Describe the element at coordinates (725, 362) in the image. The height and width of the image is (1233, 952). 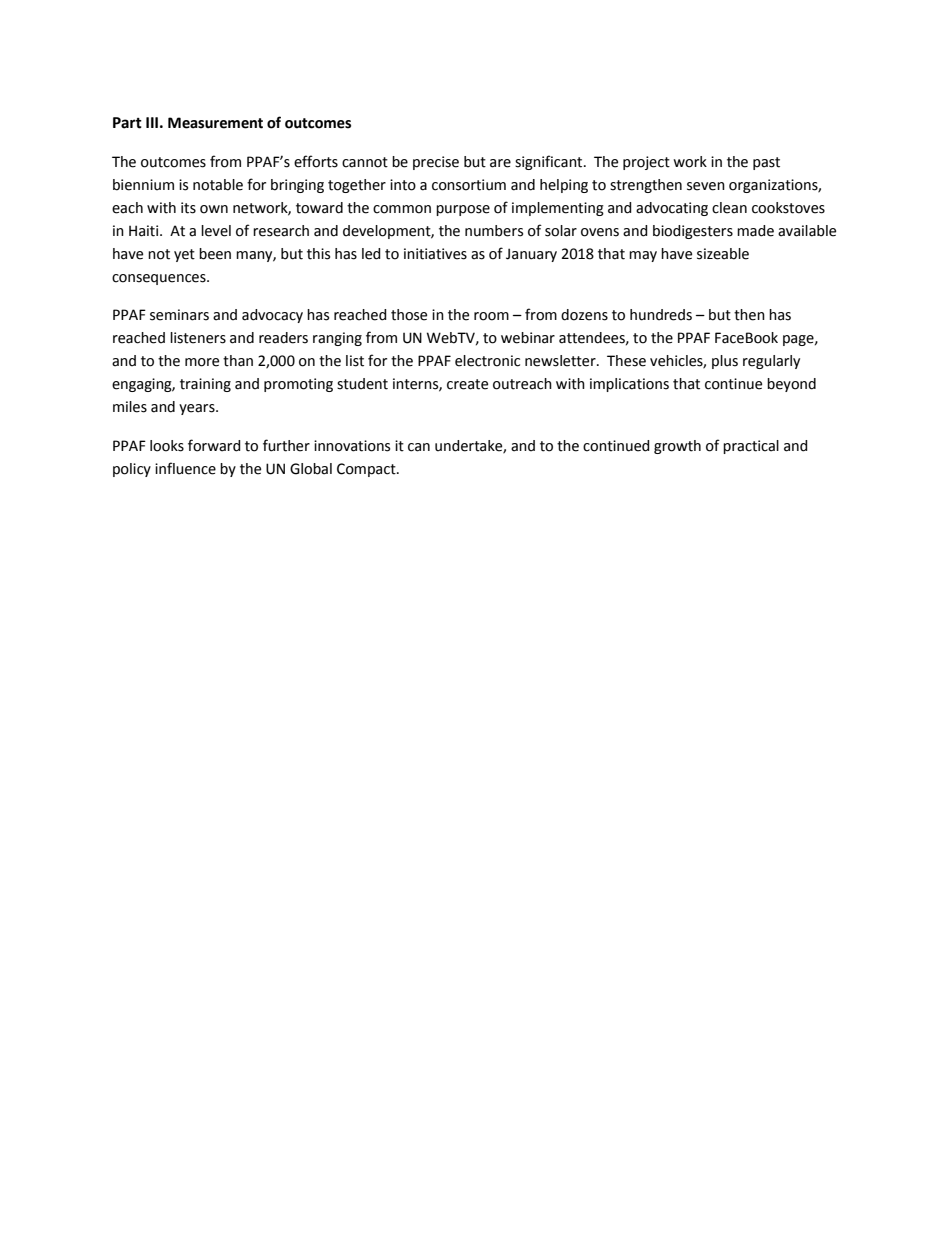
I see `plus` at that location.
